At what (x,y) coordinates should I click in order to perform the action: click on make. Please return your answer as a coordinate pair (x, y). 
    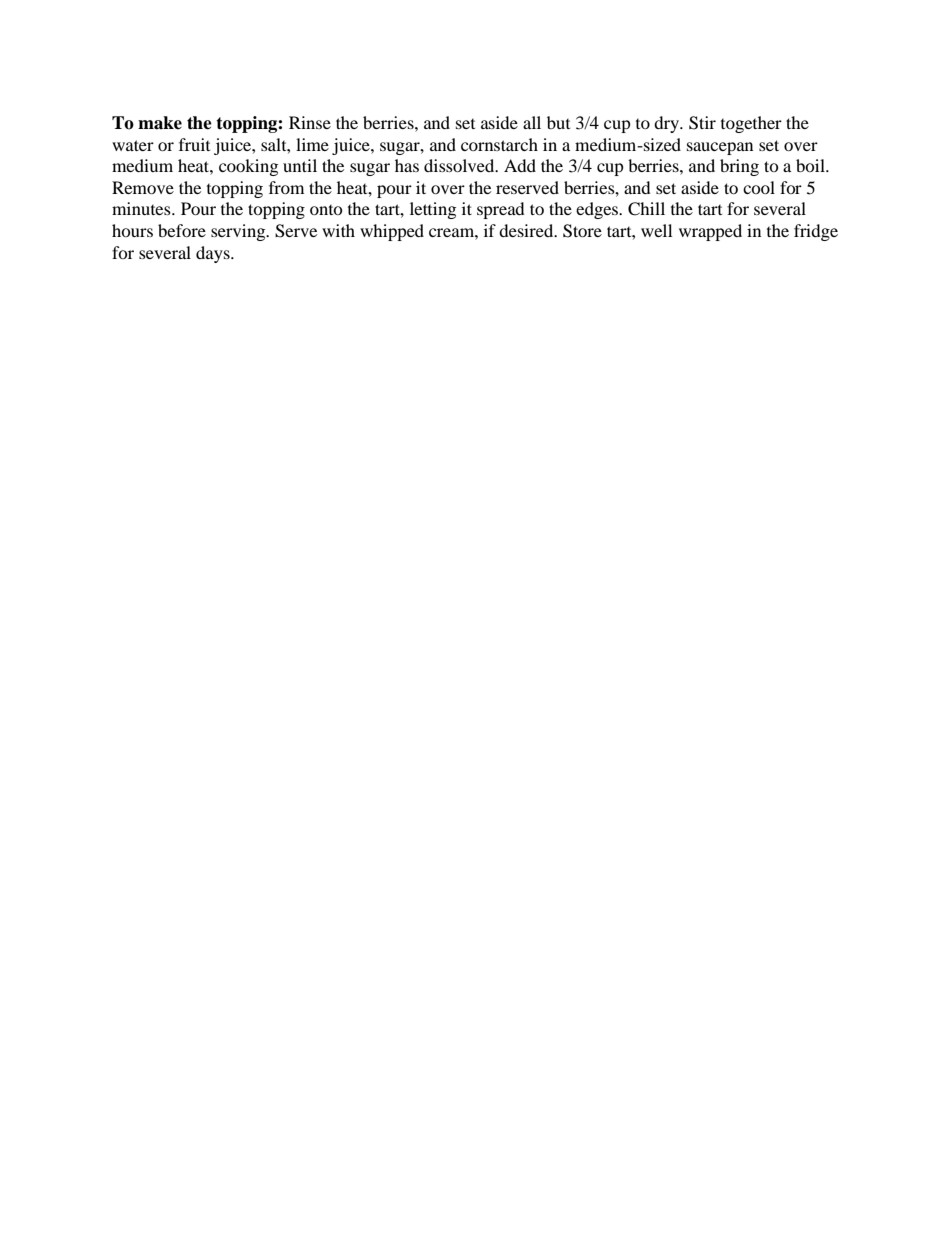
    Looking at the image, I should click on (160, 123).
